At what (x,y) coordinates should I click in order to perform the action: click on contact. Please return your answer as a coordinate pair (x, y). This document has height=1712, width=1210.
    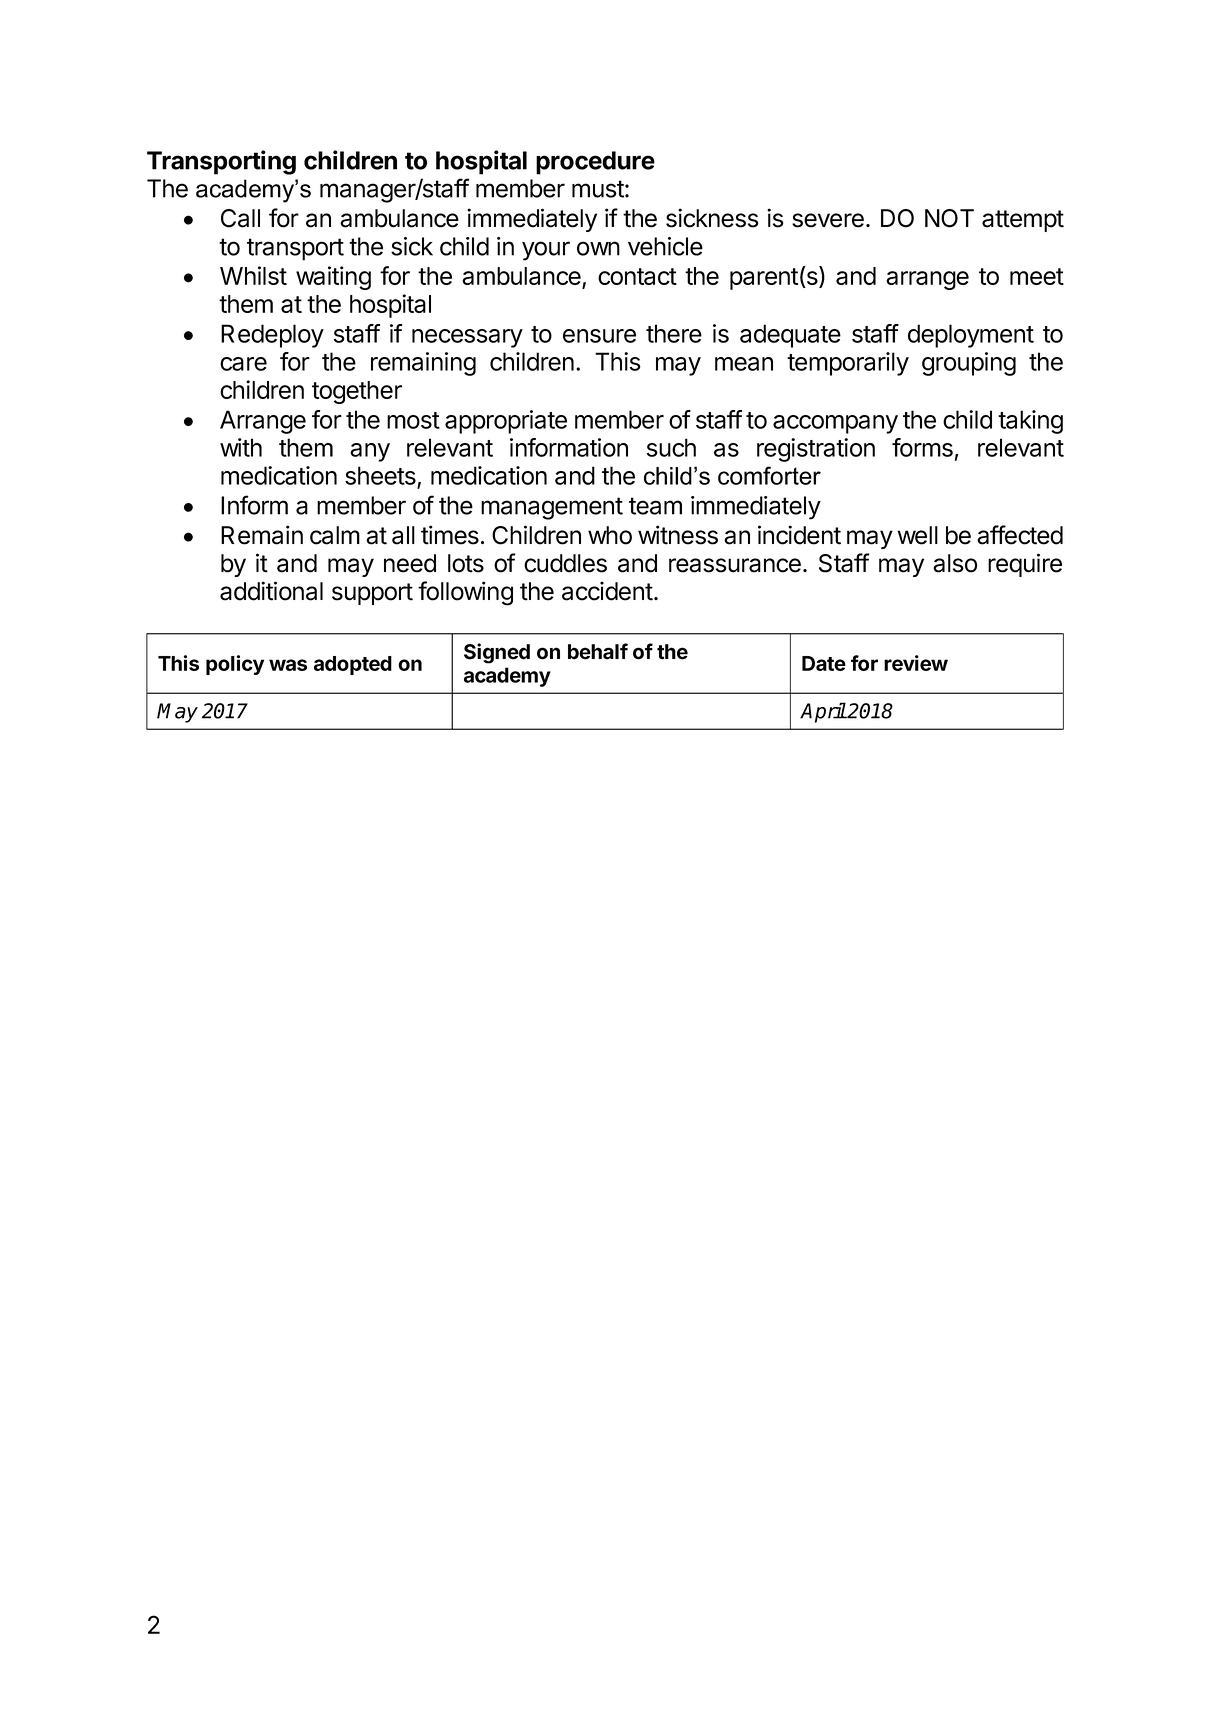
    Looking at the image, I should click on (637, 276).
